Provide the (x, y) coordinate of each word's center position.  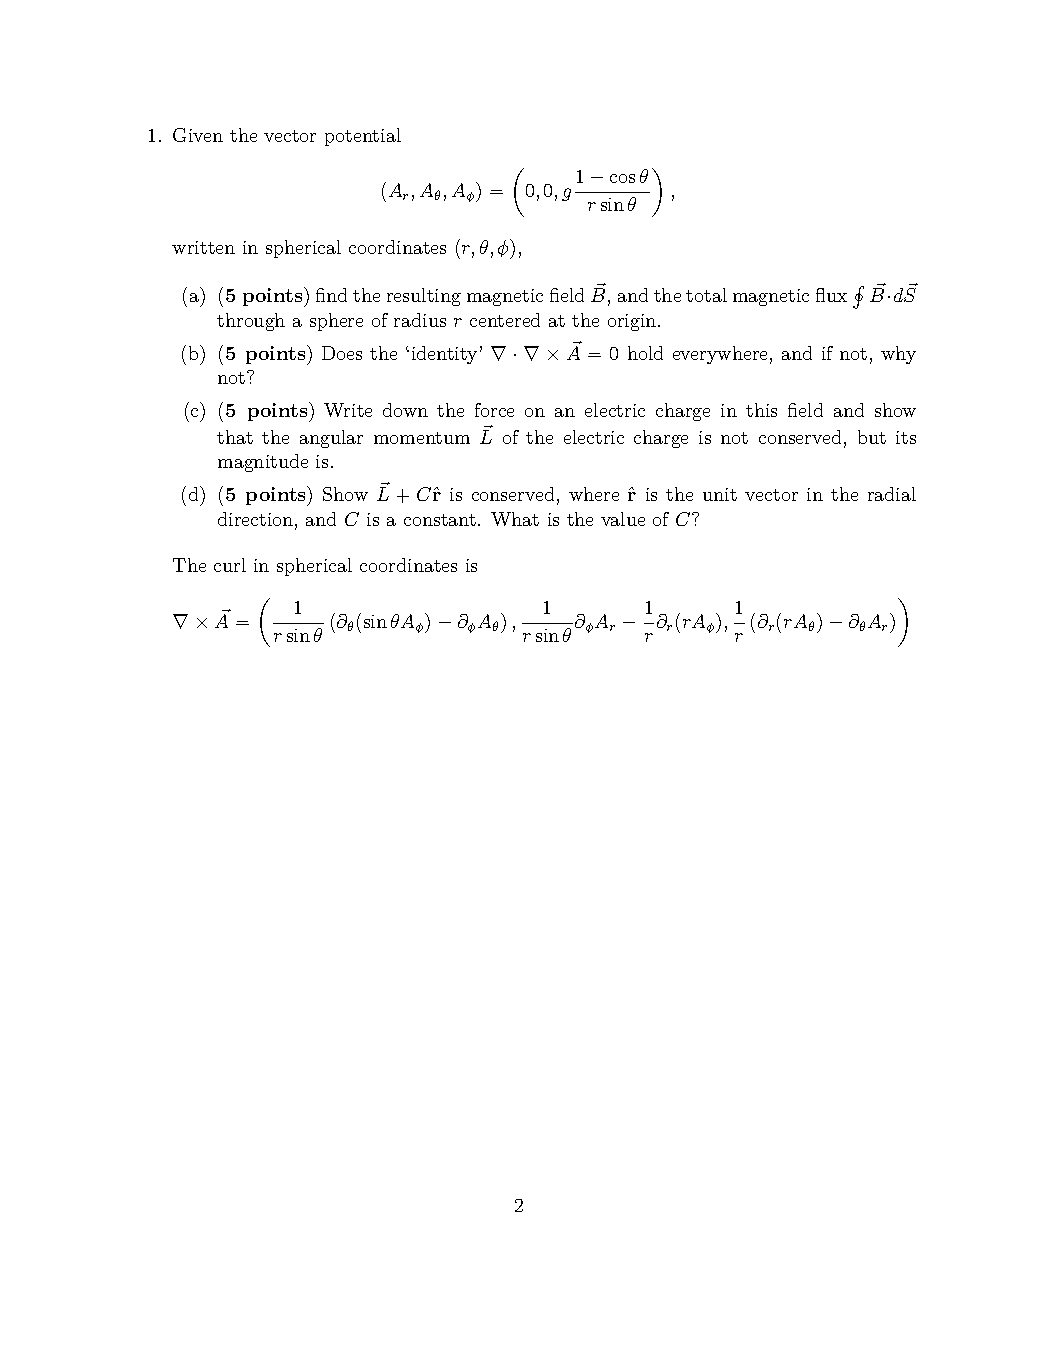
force (494, 410)
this (761, 410)
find (331, 295)
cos (622, 178)
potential (363, 137)
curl (230, 565)
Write (348, 410)
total (706, 295)
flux (831, 295)
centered (505, 320)
